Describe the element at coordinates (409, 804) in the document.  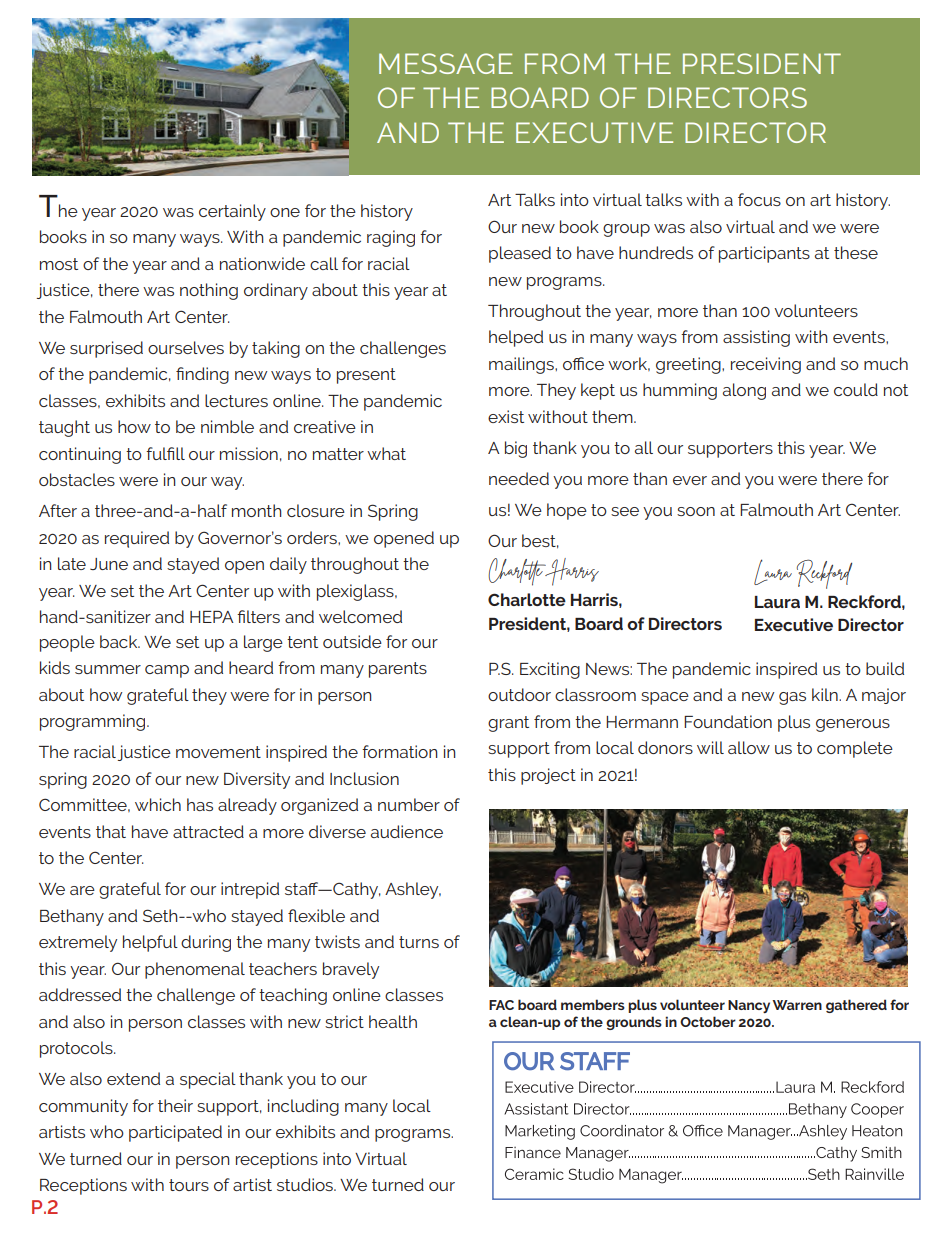
I see `number` at that location.
